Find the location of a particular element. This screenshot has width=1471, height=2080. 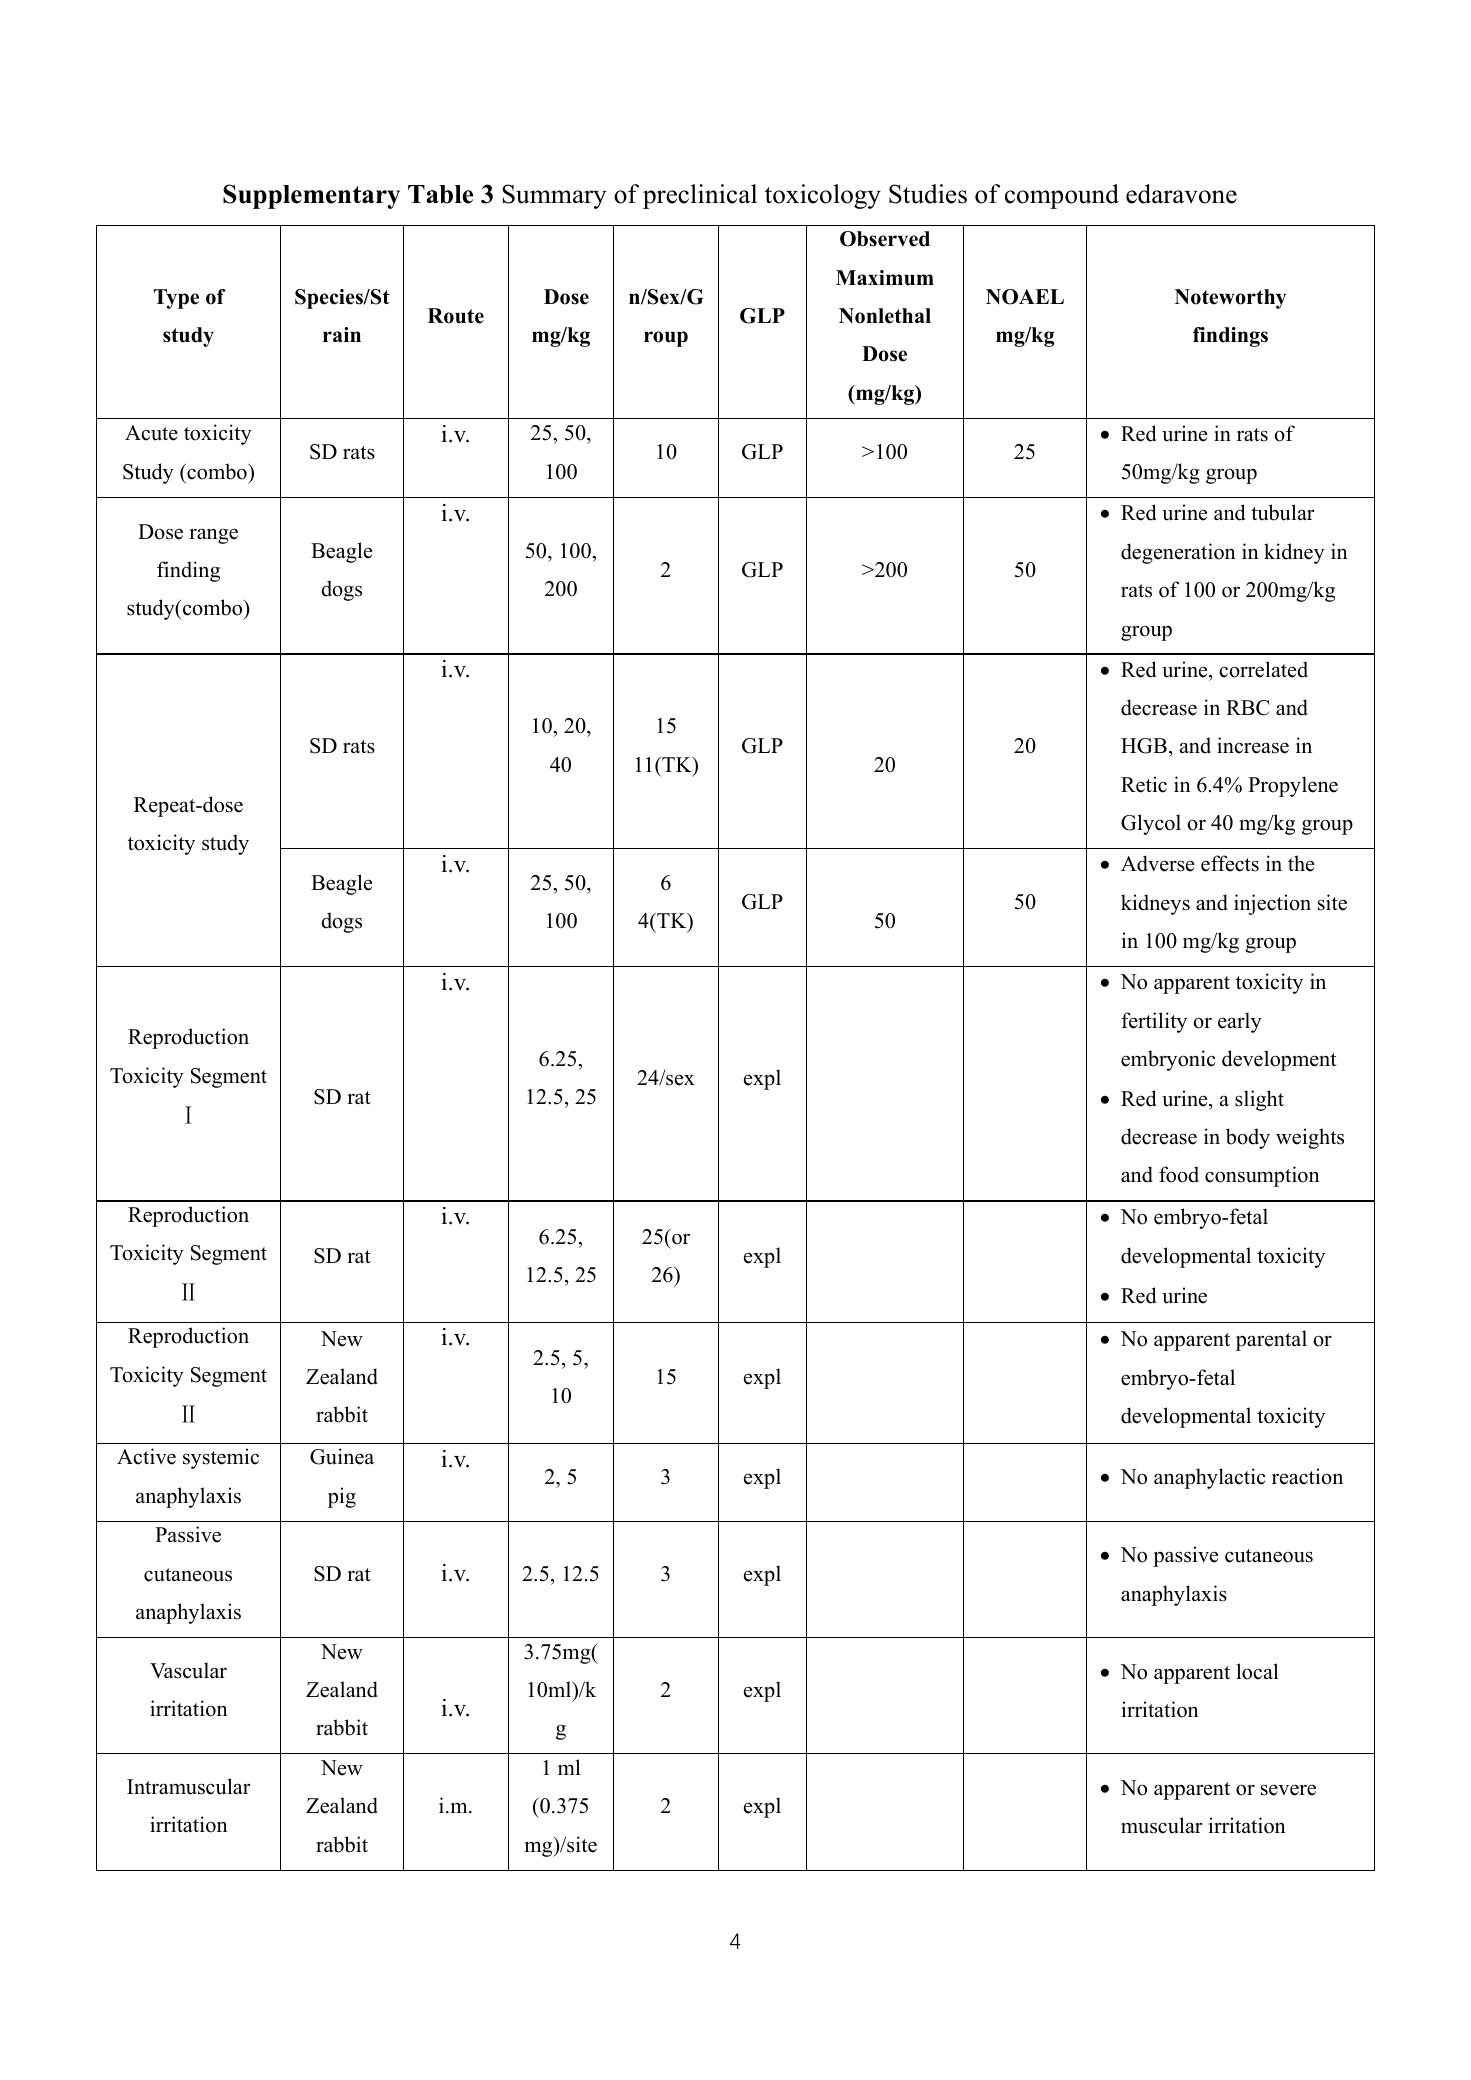

Supplementary is located at coordinates (311, 196).
